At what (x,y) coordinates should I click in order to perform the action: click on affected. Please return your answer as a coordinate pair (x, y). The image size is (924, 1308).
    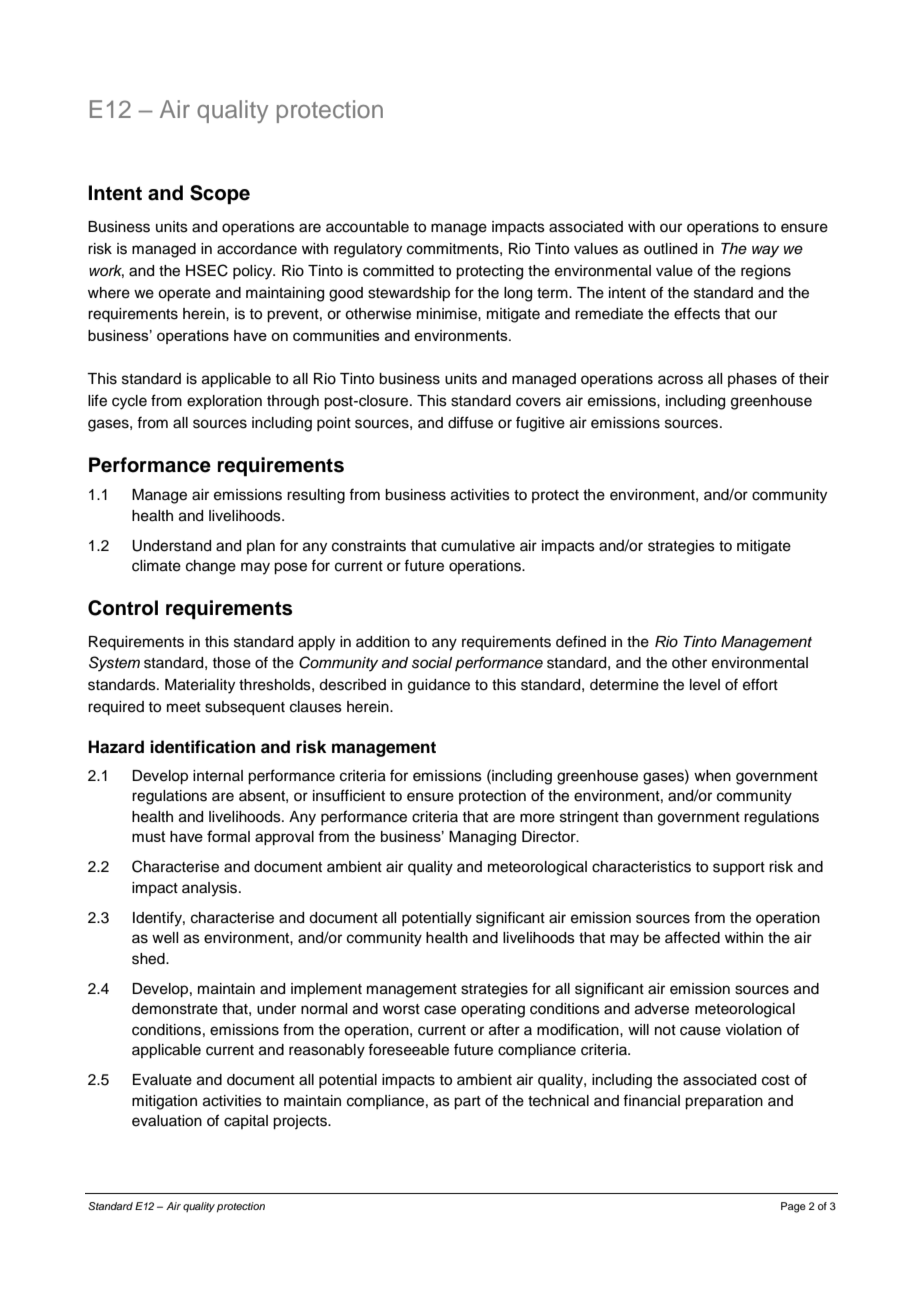
    Looking at the image, I should click on (692, 937).
